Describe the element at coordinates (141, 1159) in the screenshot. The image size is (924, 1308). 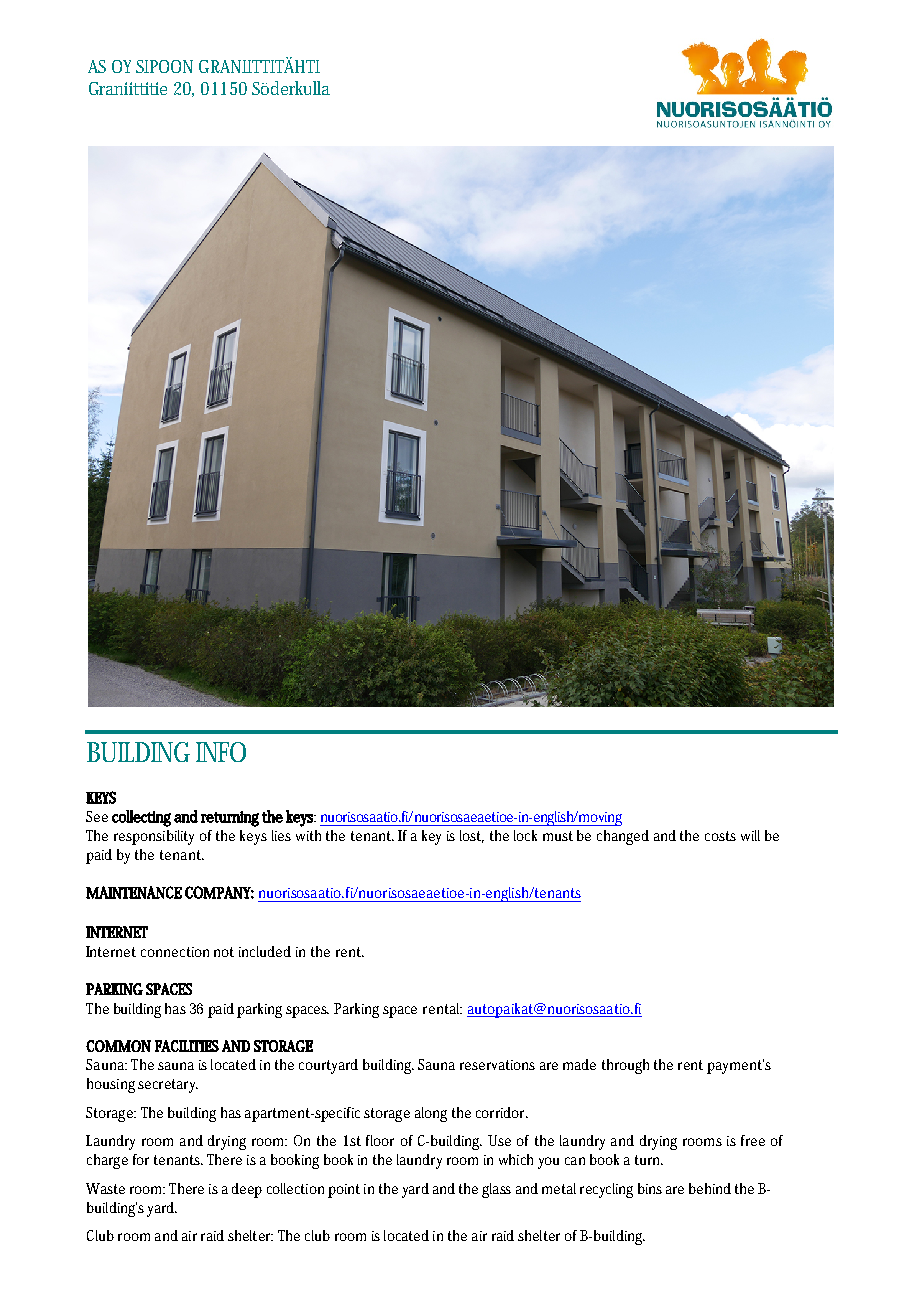
I see `for` at that location.
